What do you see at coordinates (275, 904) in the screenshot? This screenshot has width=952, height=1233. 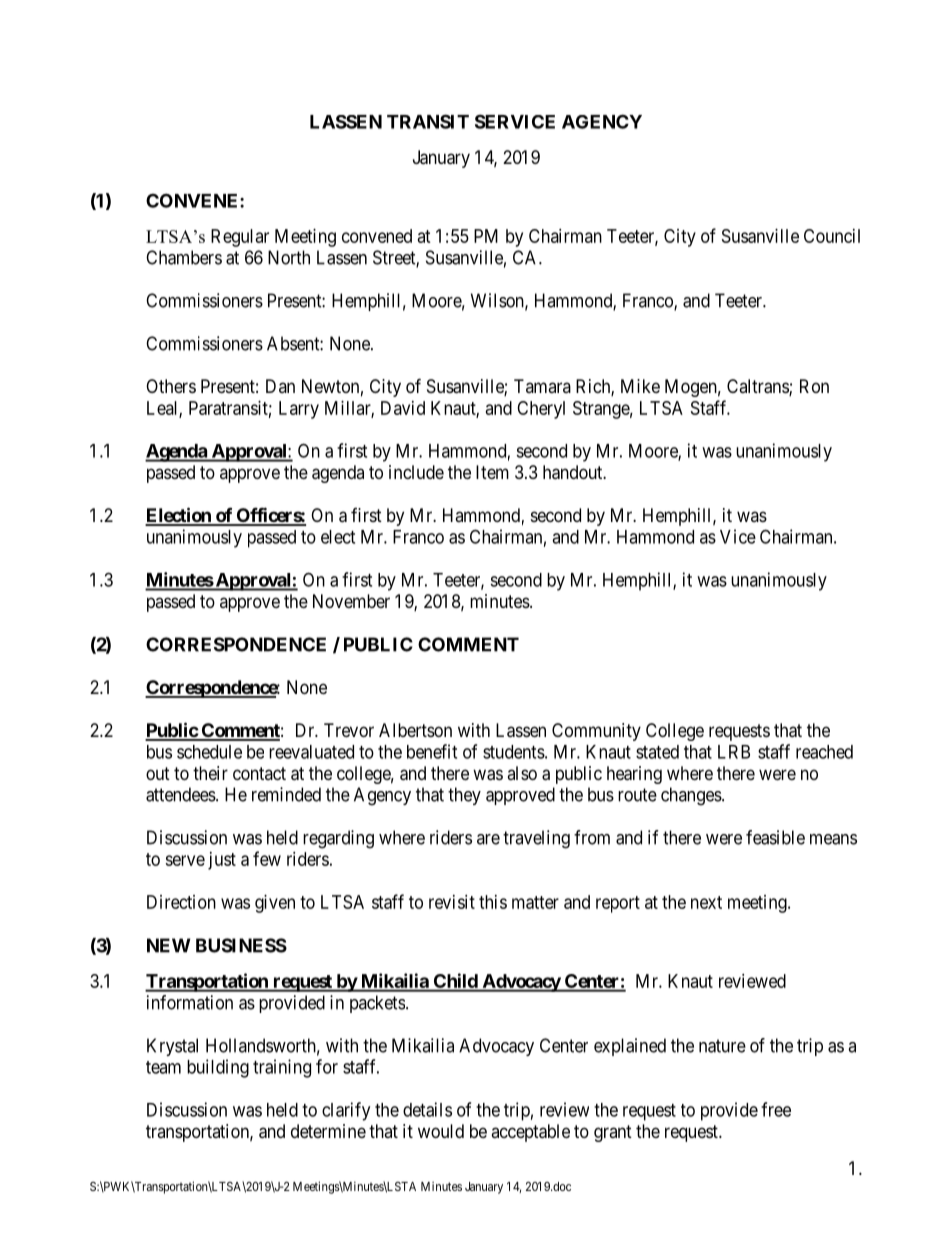 I see `given` at bounding box center [275, 904].
